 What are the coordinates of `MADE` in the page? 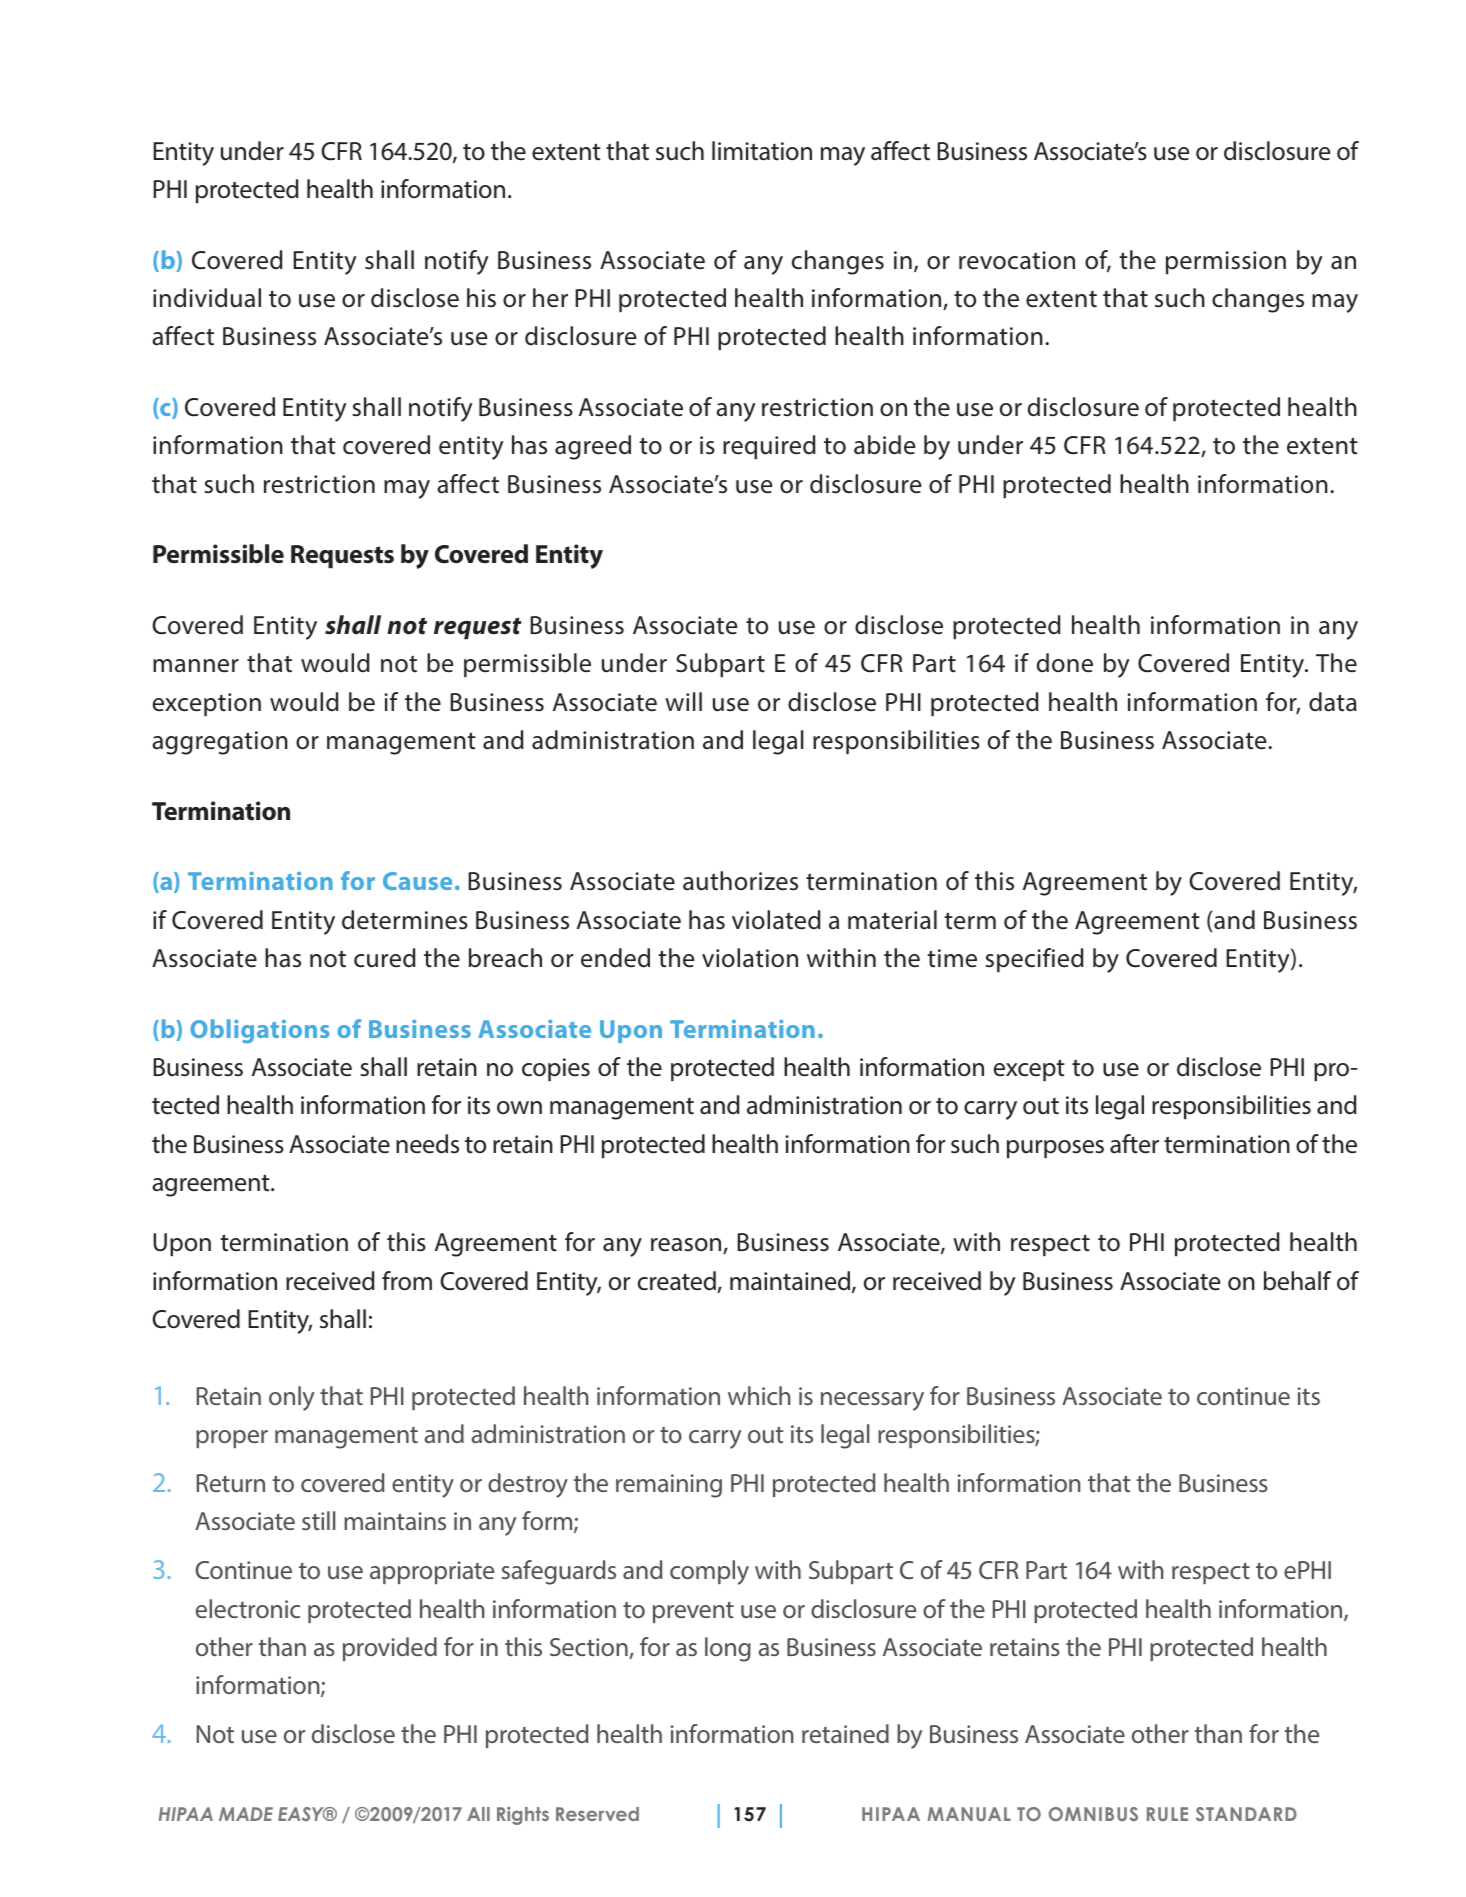 It's located at (246, 1814).
